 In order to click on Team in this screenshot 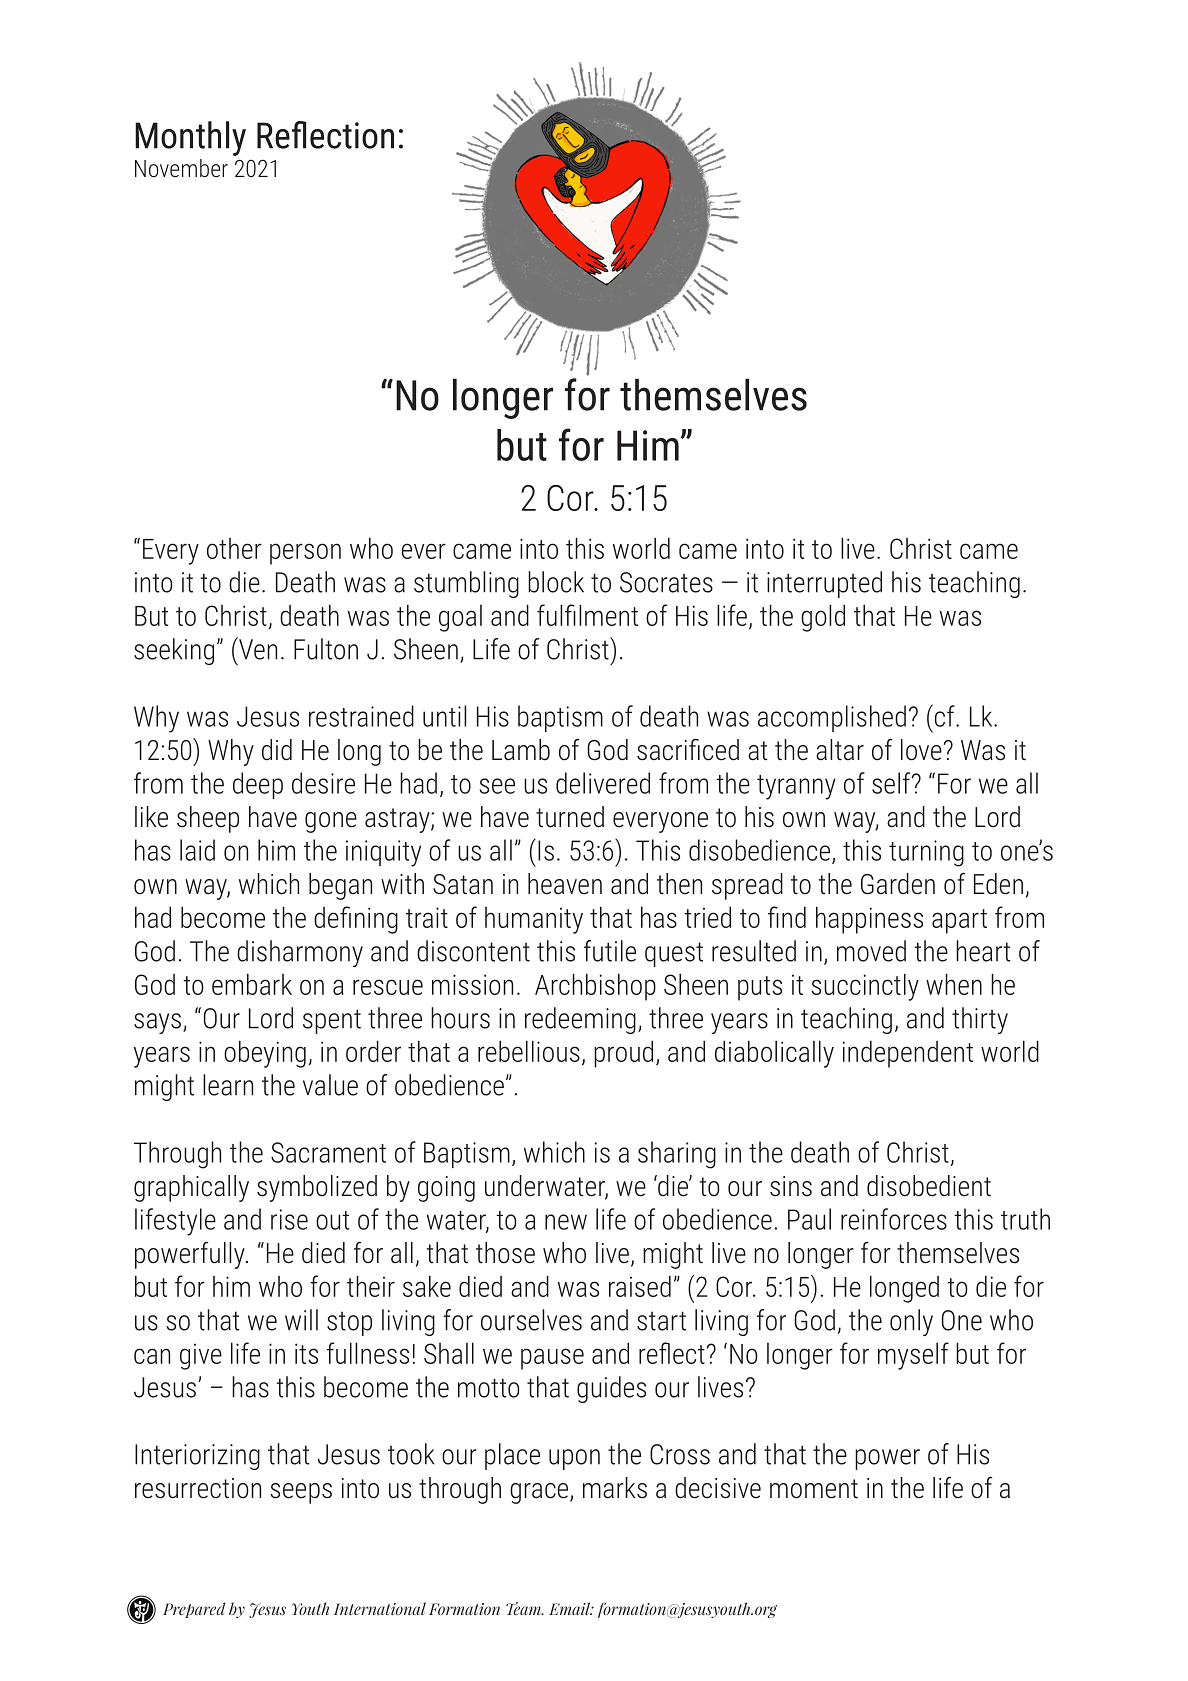, I will do `click(524, 1608)`.
